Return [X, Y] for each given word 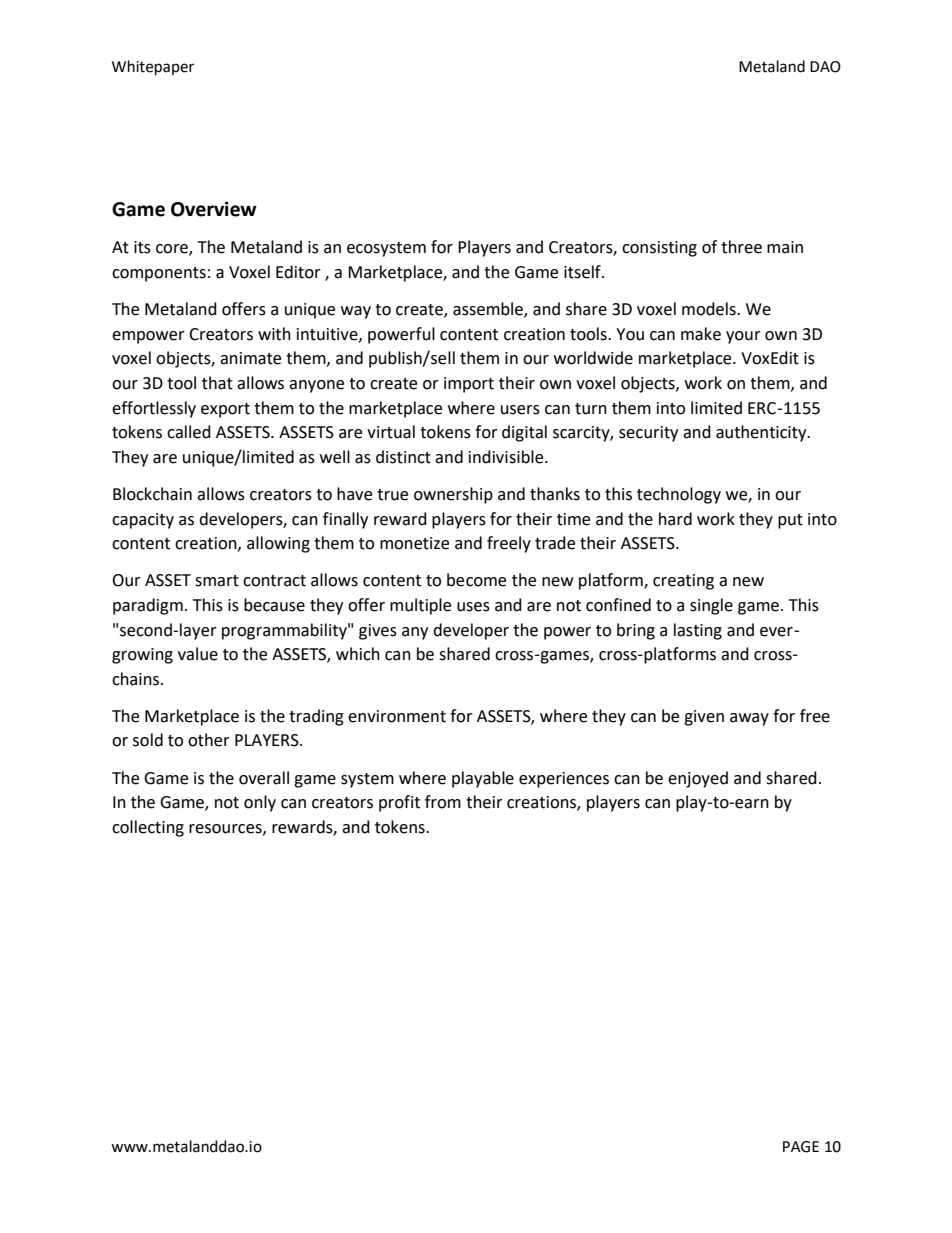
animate [250, 358]
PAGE [801, 1147]
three [741, 247]
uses [473, 607]
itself [583, 272]
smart [217, 581]
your [743, 337]
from [443, 802]
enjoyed [698, 779]
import [469, 385]
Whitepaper [153, 67]
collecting [148, 828]
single [711, 606]
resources [226, 829]
